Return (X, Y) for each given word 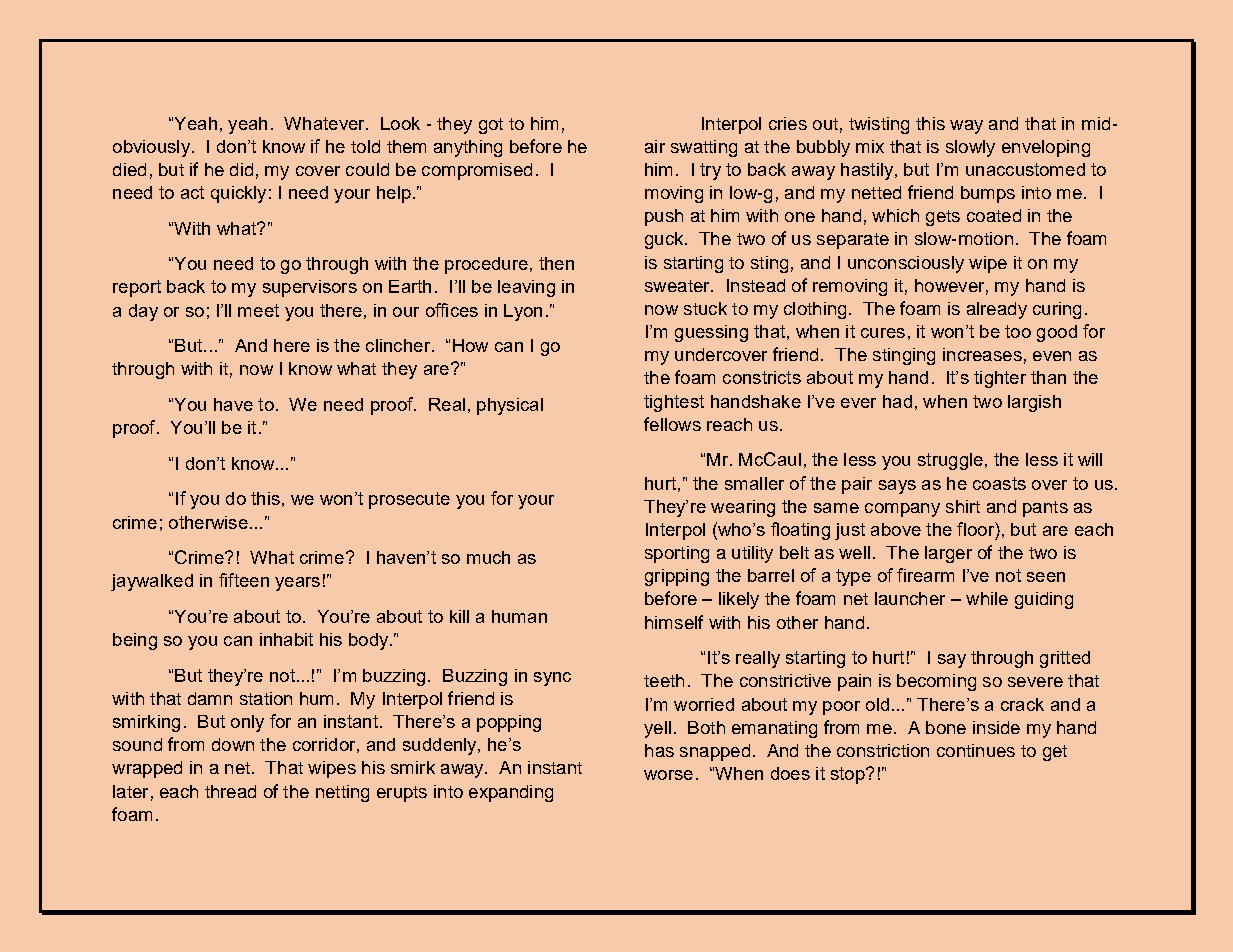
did (241, 169)
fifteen (244, 580)
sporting (677, 554)
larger (948, 554)
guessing (711, 333)
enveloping (1046, 148)
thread (230, 791)
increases (982, 354)
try (710, 171)
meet (258, 310)
